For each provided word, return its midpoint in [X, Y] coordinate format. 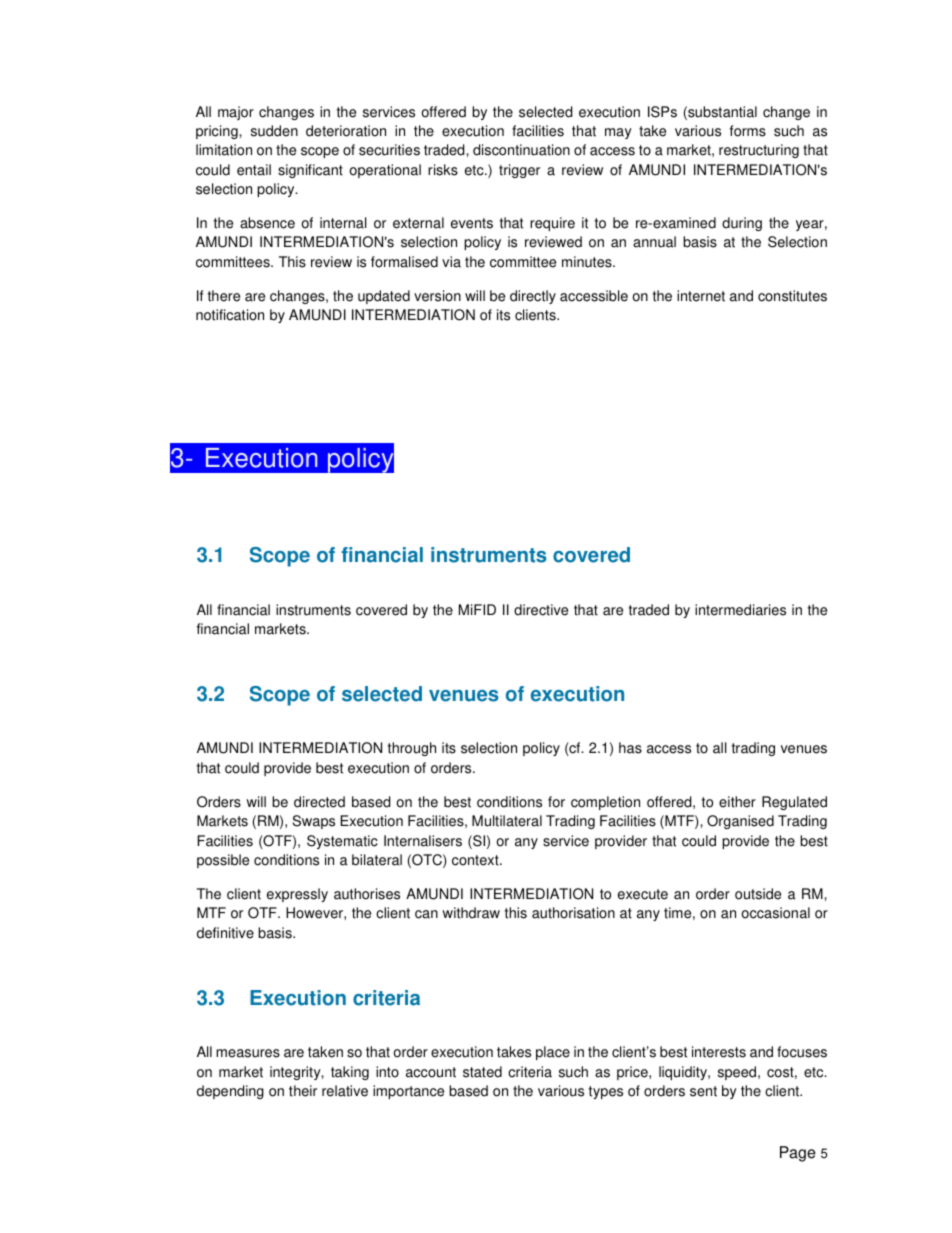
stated [482, 1072]
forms [748, 131]
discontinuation [521, 150]
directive [541, 610]
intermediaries [740, 610]
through [412, 749]
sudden [274, 131]
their [303, 1091]
